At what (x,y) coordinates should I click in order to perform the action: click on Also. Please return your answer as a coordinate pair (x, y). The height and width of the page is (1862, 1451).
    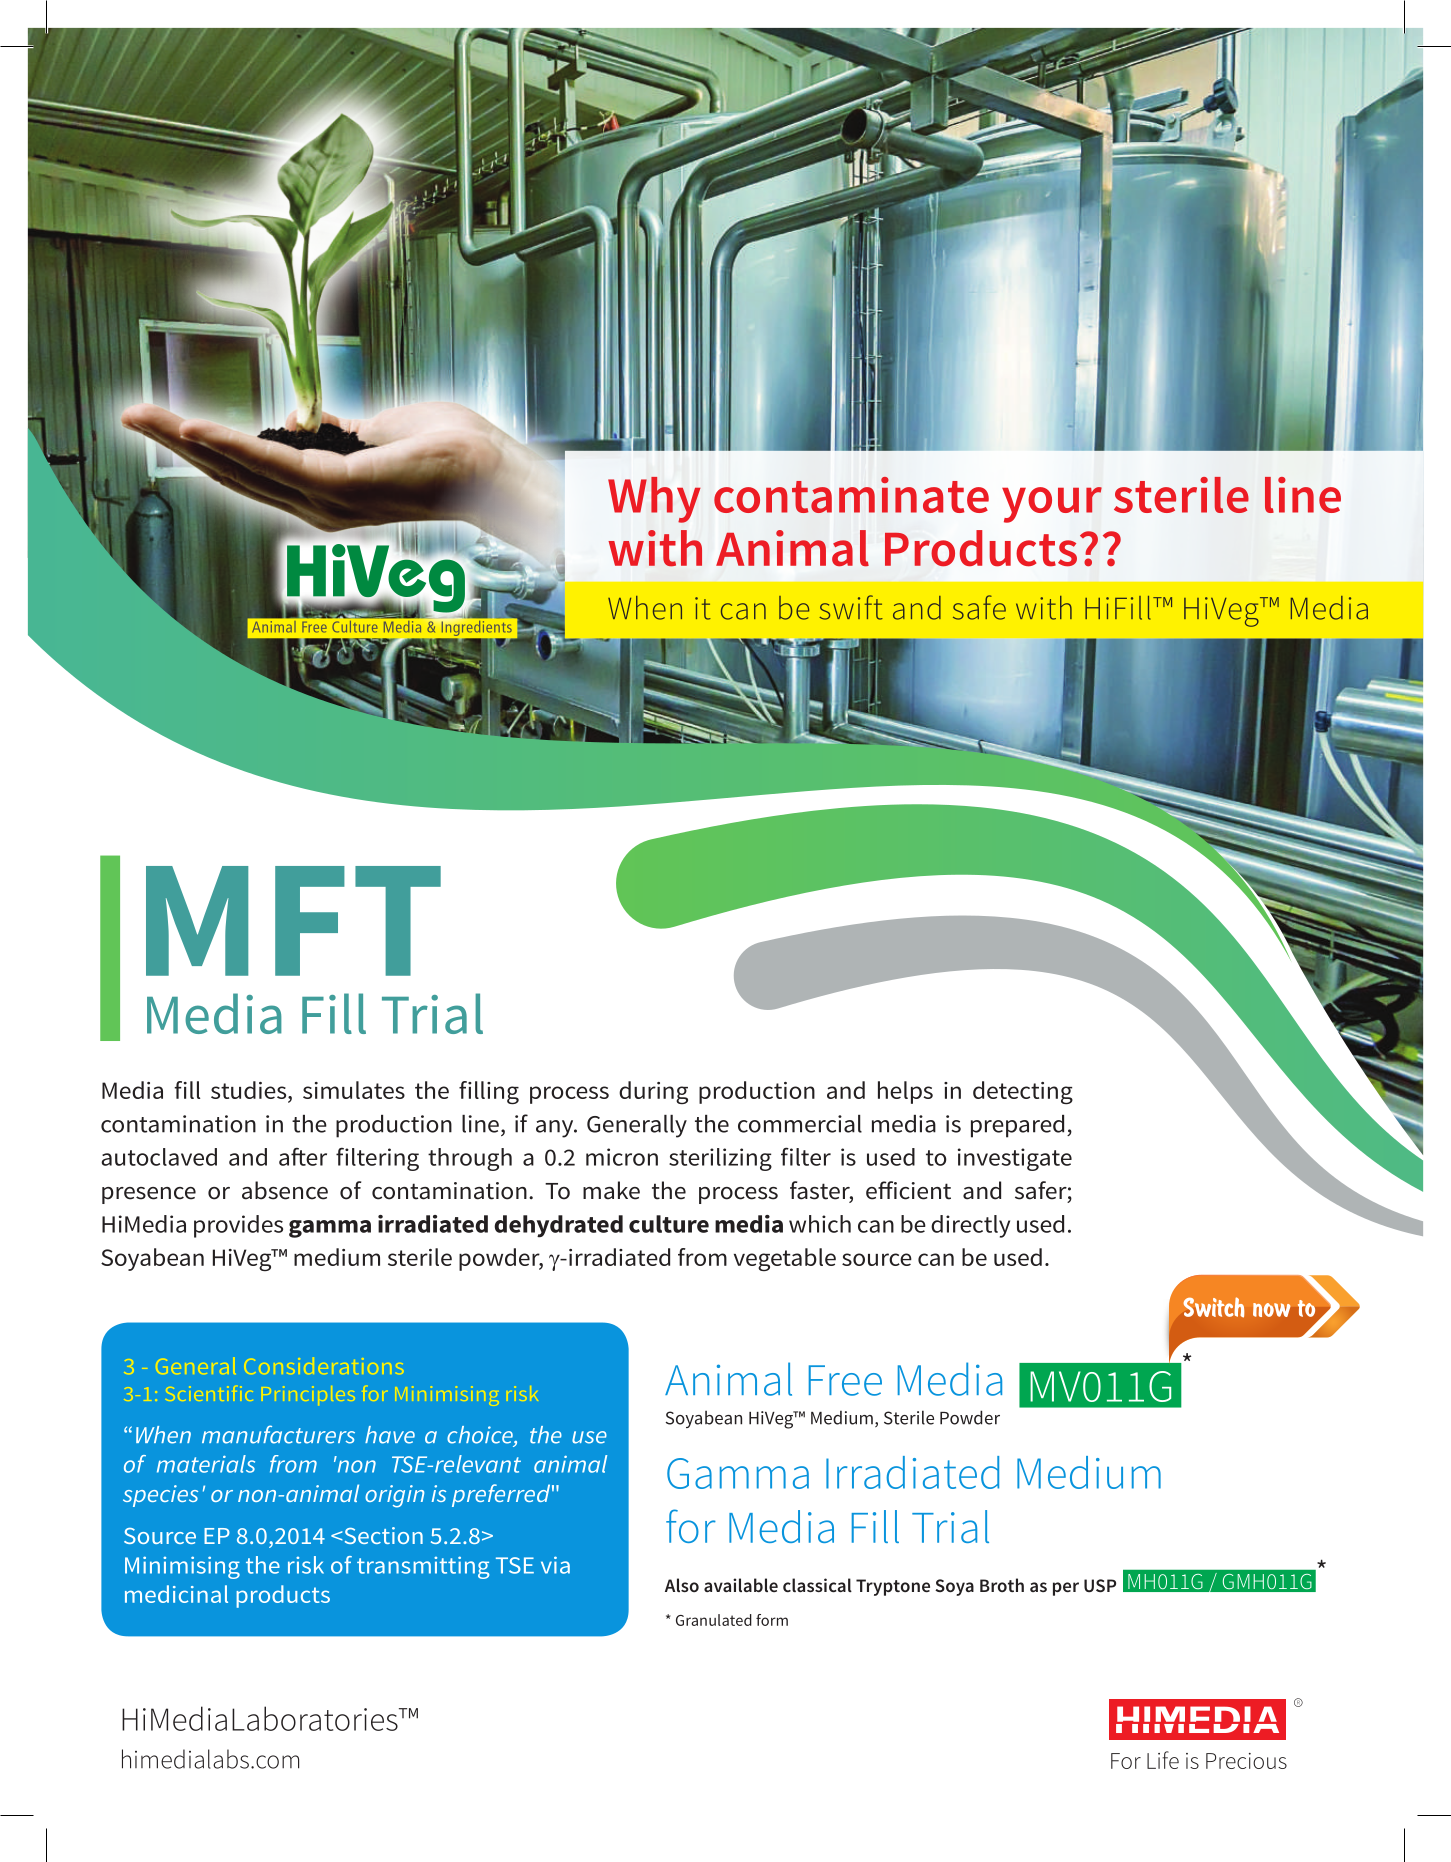
    Looking at the image, I should click on (682, 1585).
